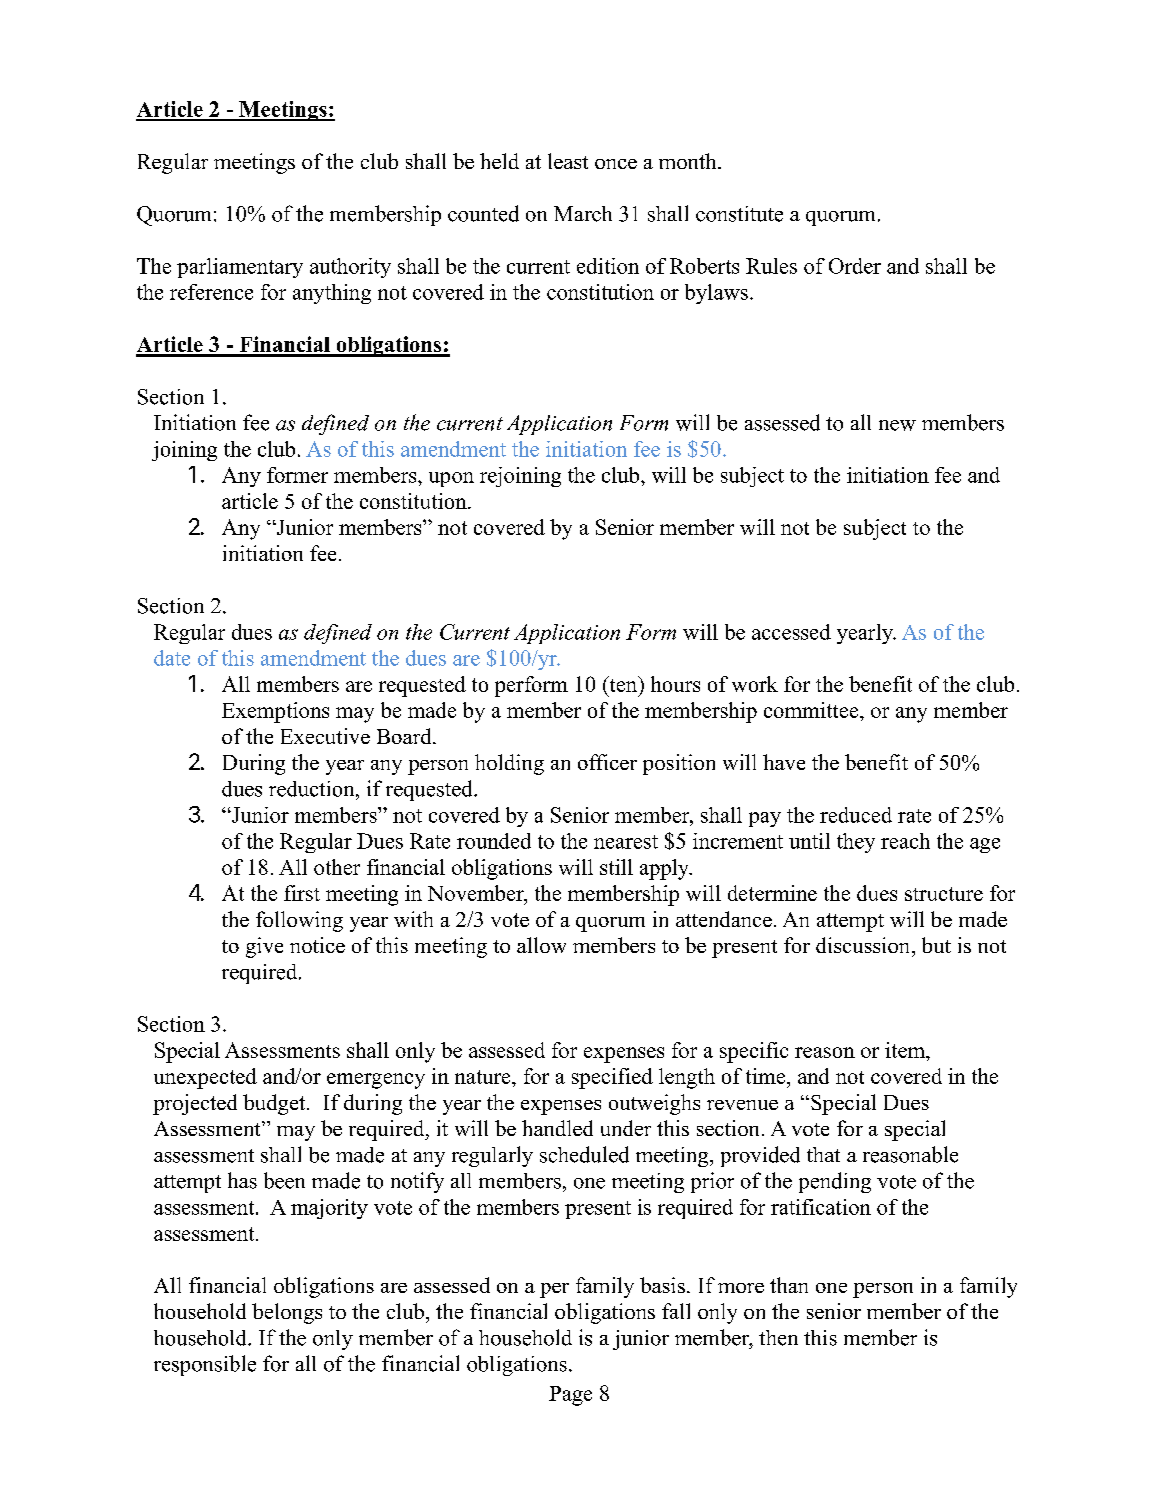  I want to click on upon, so click(451, 479).
